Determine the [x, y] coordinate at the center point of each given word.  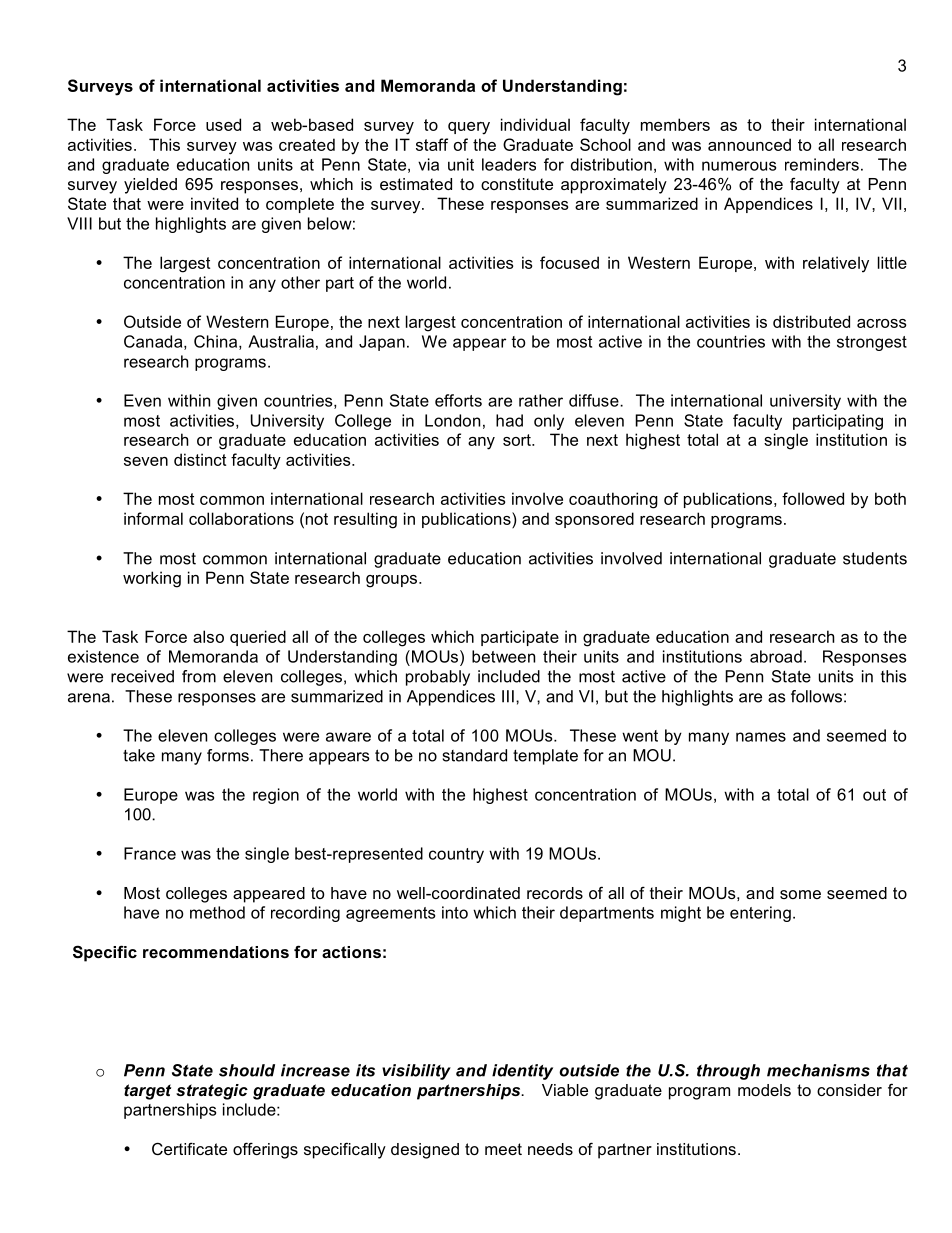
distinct [200, 459]
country [456, 855]
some [800, 894]
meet [503, 1149]
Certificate [189, 1148]
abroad [776, 656]
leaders [509, 164]
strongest [872, 343]
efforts [458, 400]
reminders [822, 164]
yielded [150, 186]
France [150, 853]
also [208, 636]
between [503, 656]
